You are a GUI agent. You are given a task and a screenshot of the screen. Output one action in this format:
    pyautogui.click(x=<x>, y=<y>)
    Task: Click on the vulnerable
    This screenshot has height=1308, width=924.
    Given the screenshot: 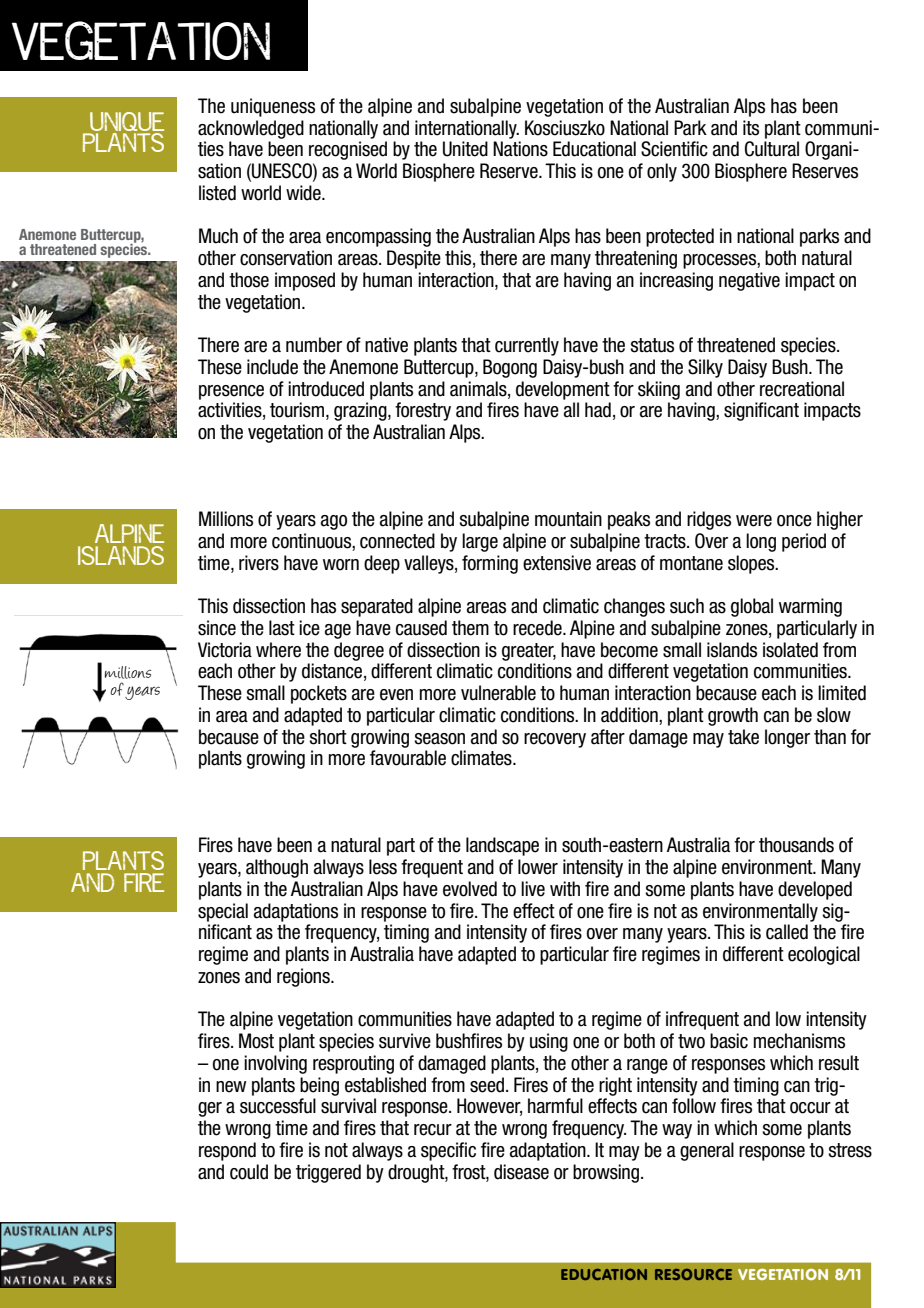 What is the action you would take?
    pyautogui.click(x=498, y=693)
